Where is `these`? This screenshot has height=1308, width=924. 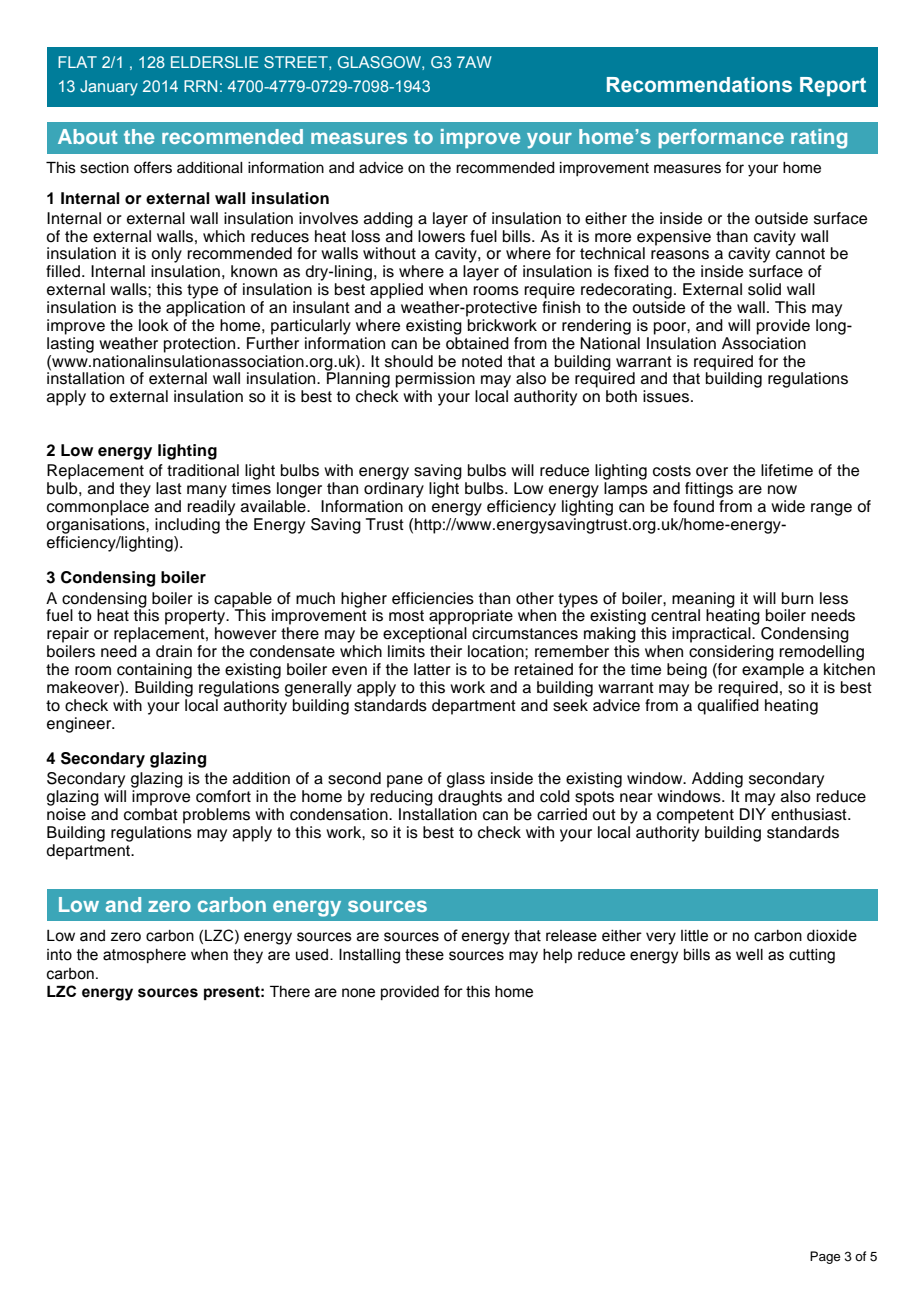
these is located at coordinates (424, 955).
